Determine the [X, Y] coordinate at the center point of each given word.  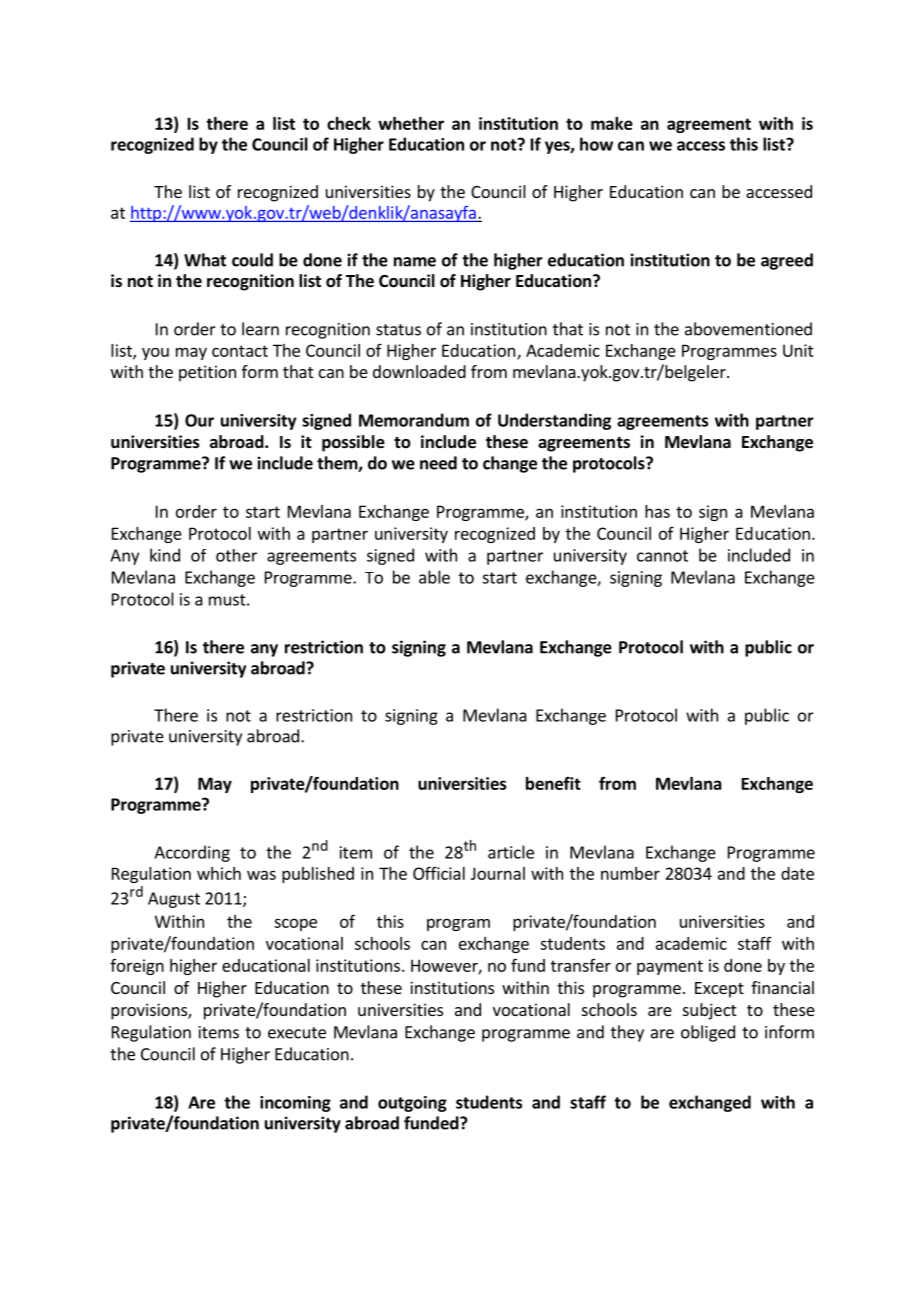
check [349, 123]
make [612, 123]
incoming [295, 1104]
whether [411, 123]
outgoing [412, 1104]
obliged [708, 1033]
